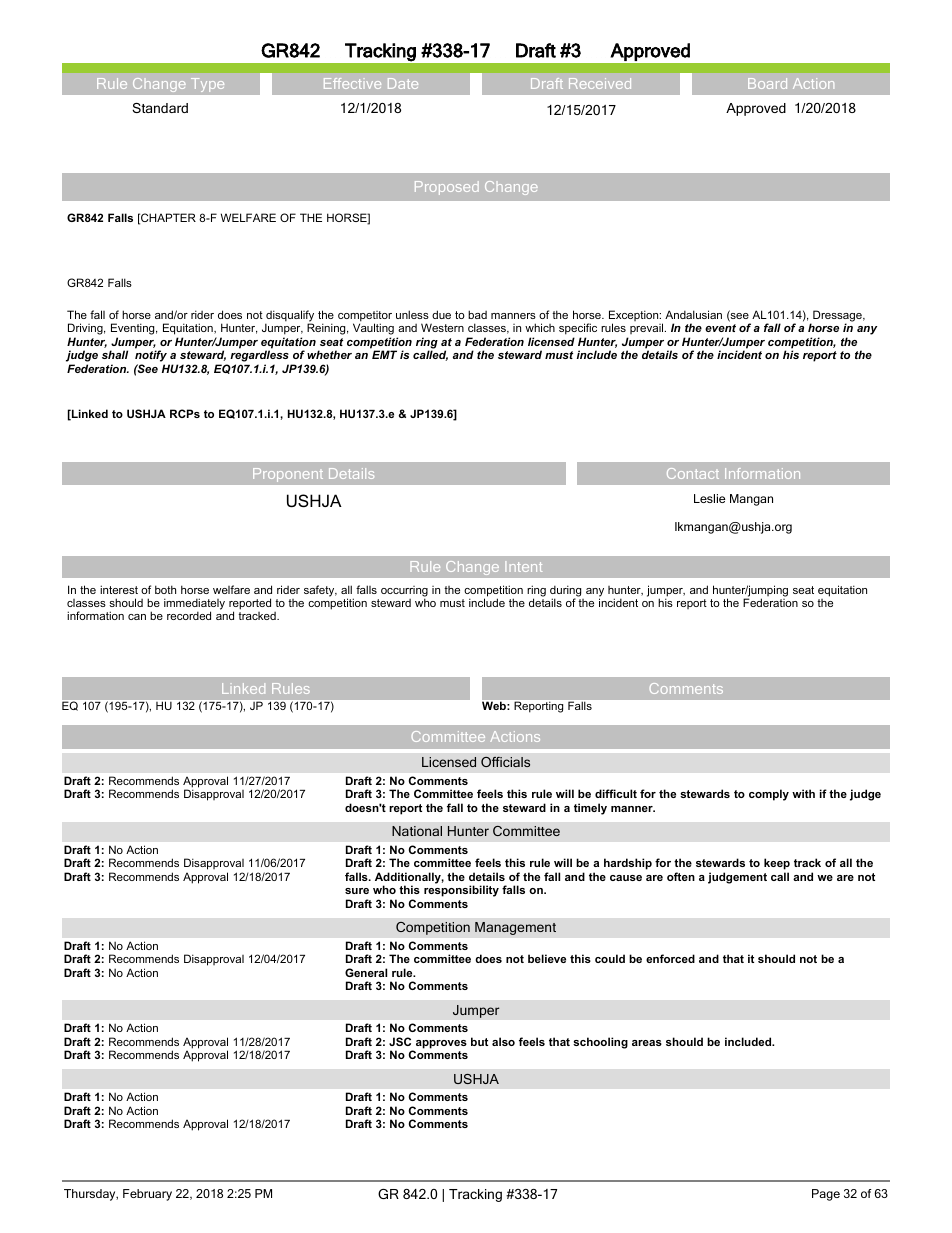  Describe the element at coordinates (189, 615) in the image. I see `recorded` at that location.
